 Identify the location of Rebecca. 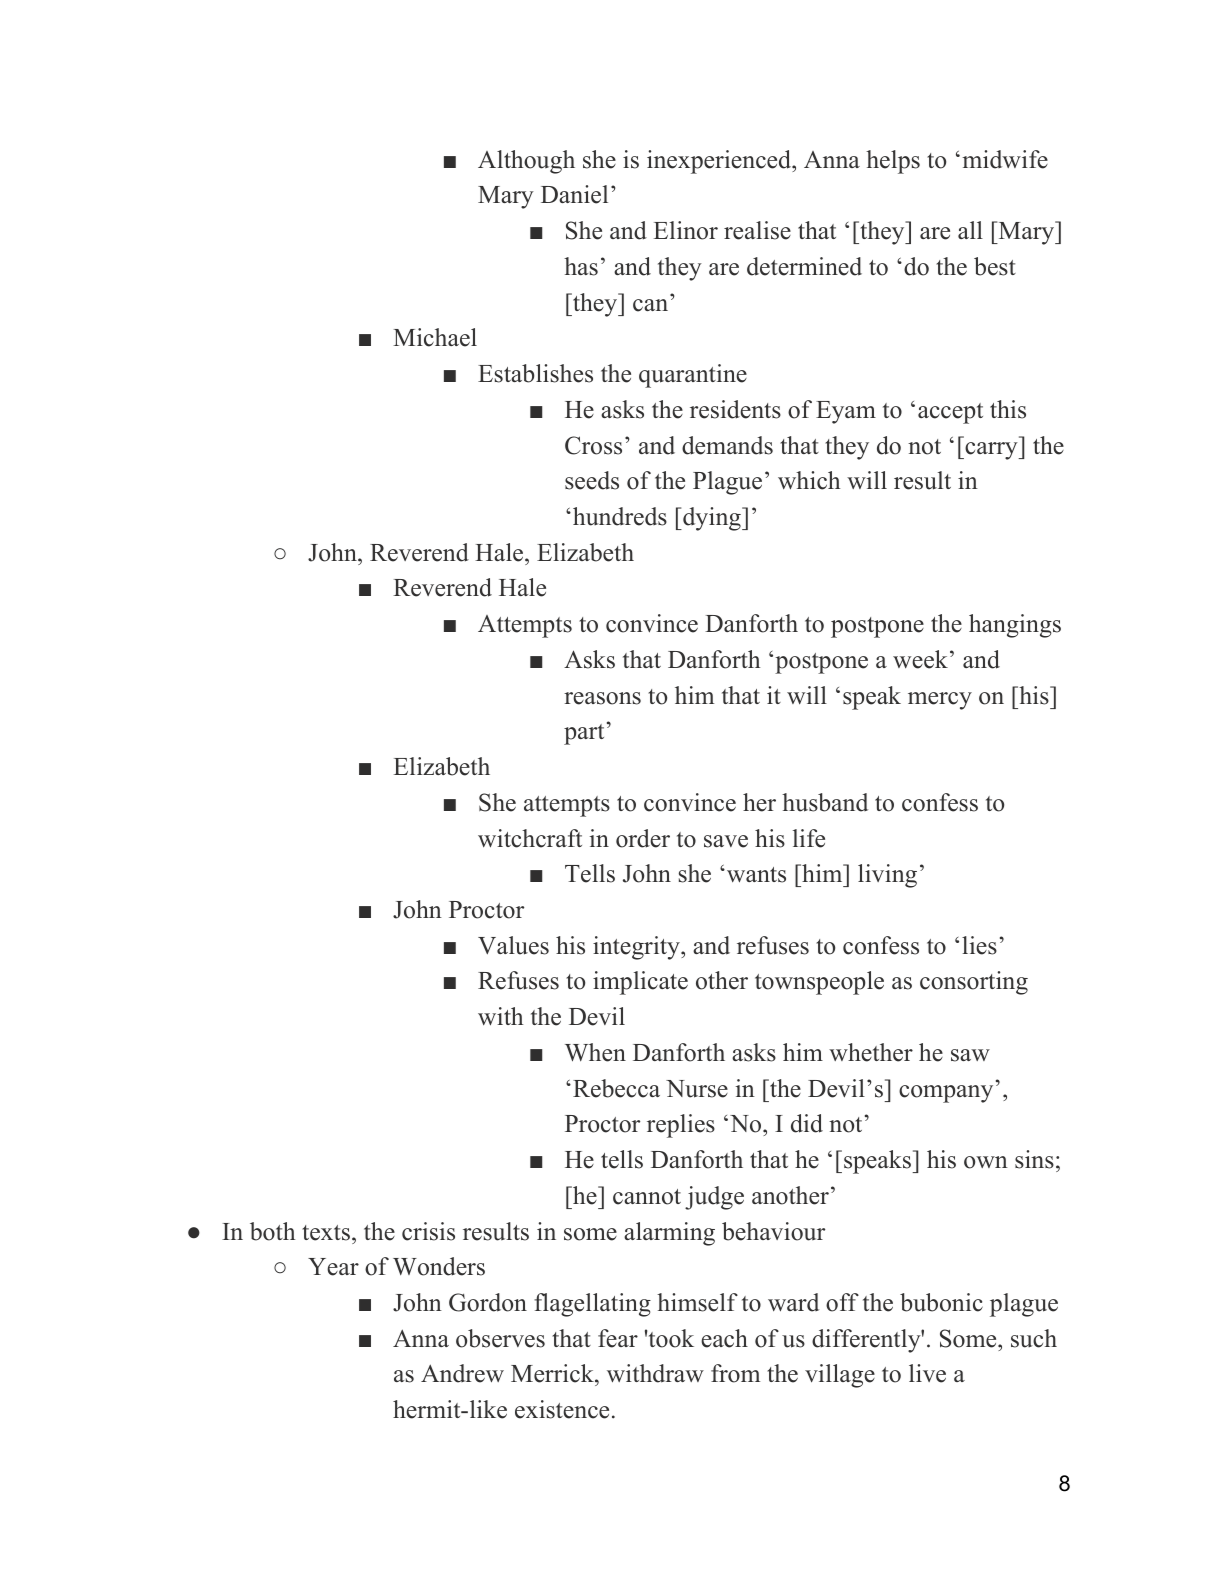
(616, 1088).
